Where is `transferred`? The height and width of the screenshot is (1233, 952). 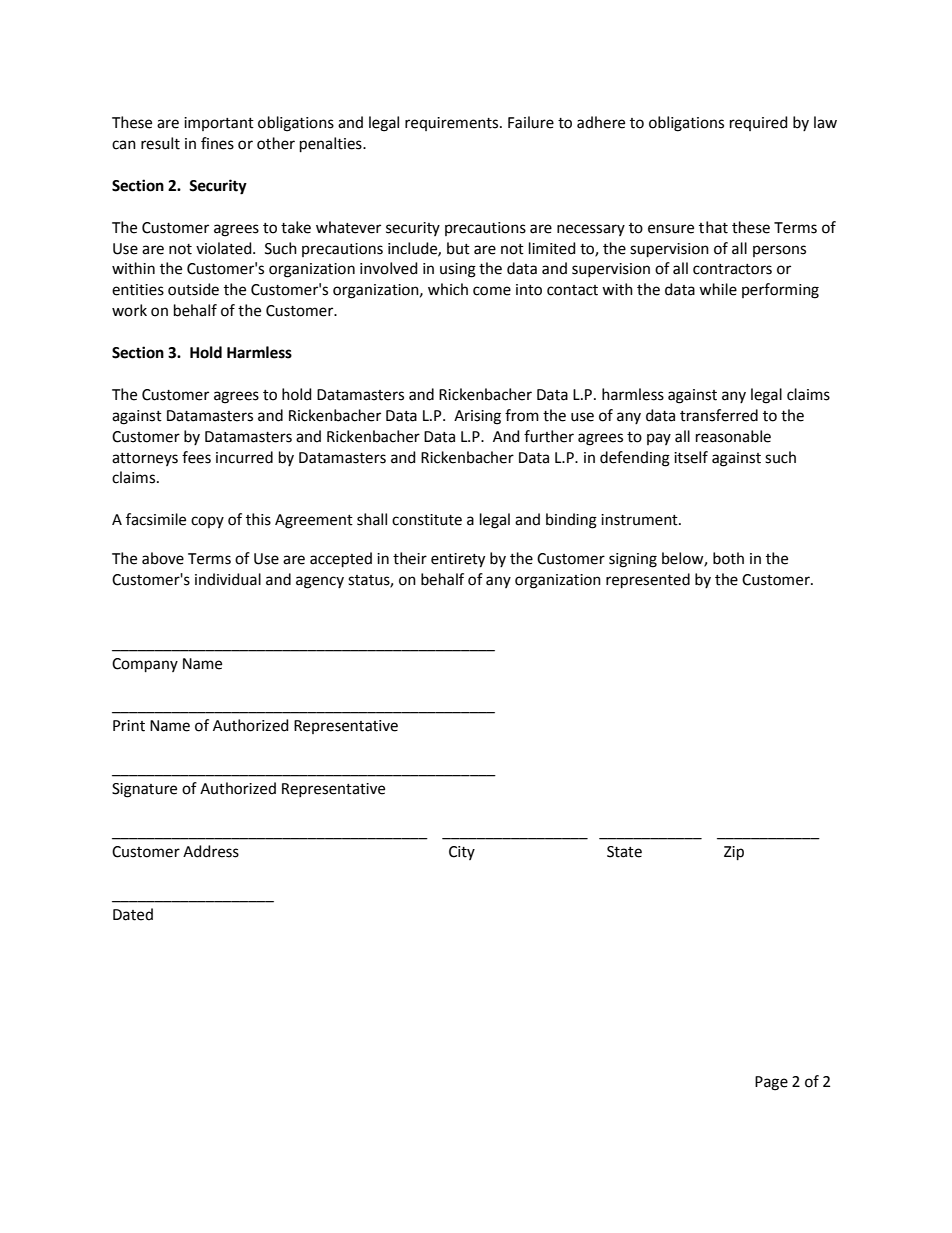 transferred is located at coordinates (719, 415).
